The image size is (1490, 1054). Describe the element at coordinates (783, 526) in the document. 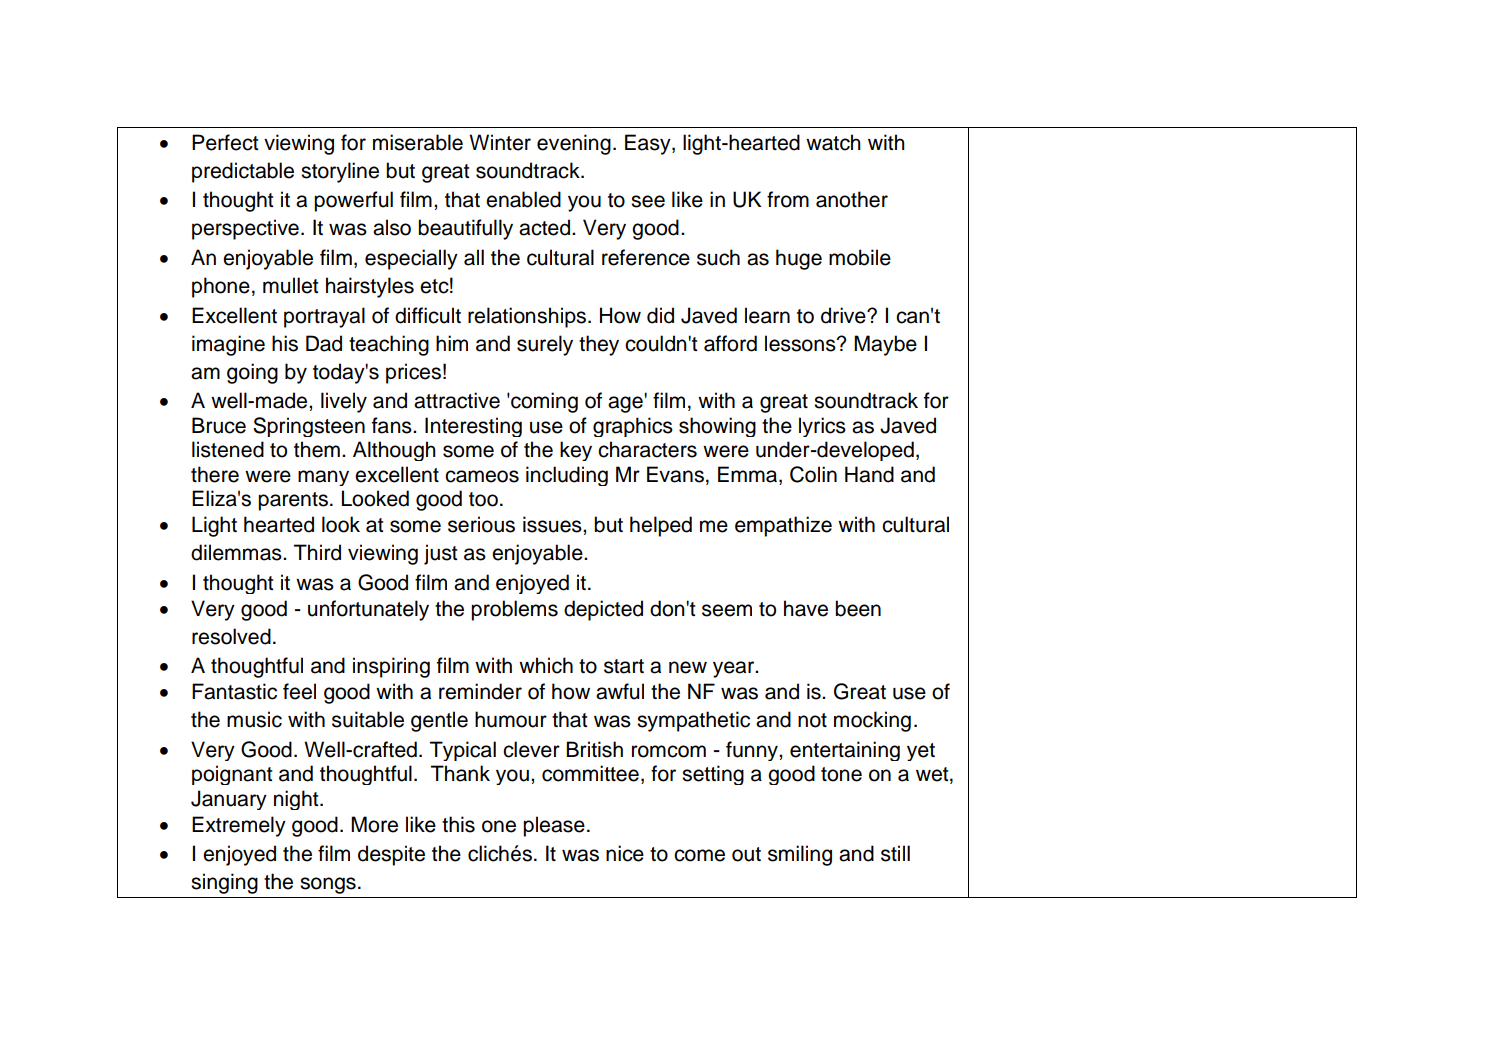

I see `empathize` at that location.
